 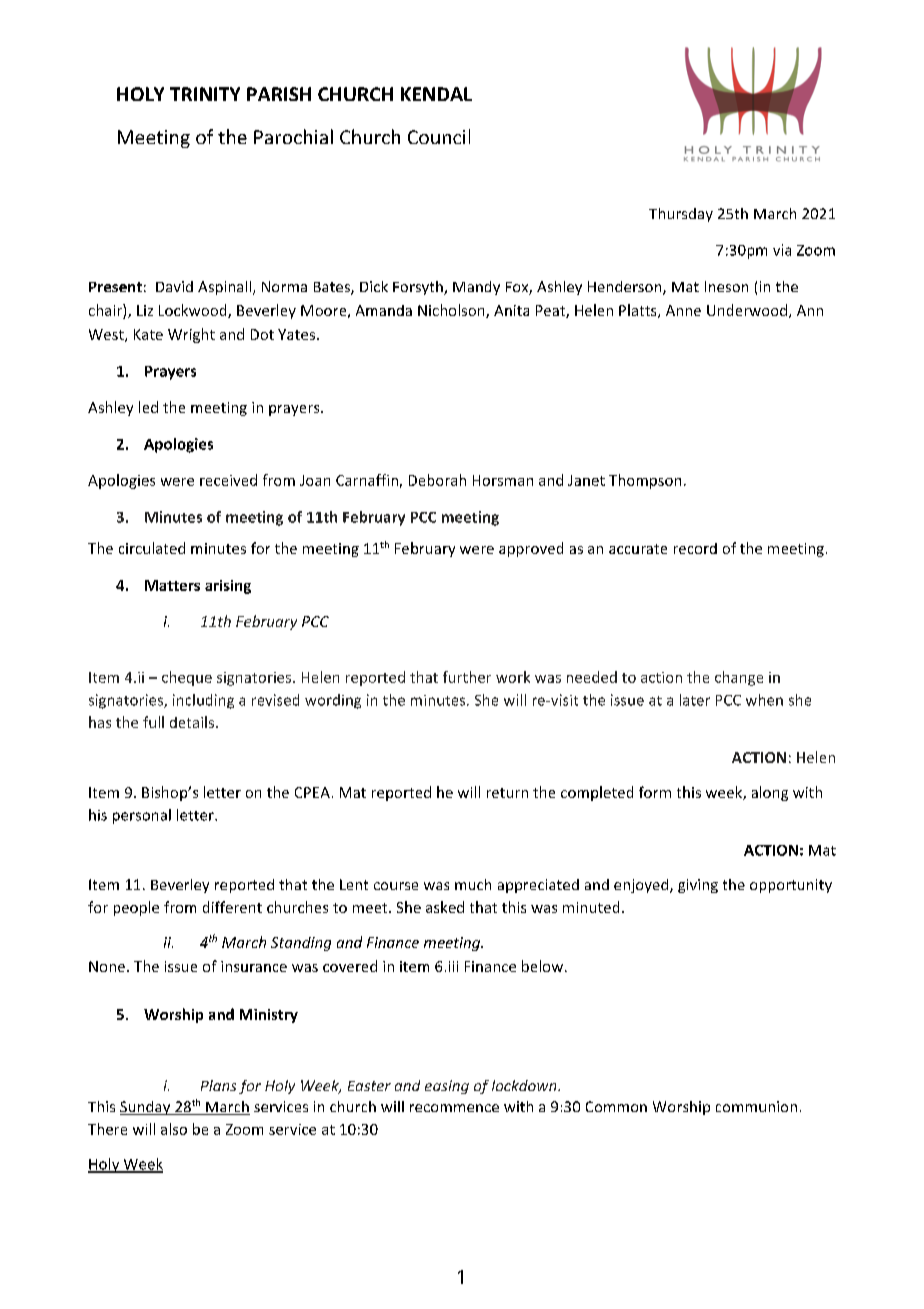 What do you see at coordinates (507, 793) in the screenshot?
I see `return` at bounding box center [507, 793].
